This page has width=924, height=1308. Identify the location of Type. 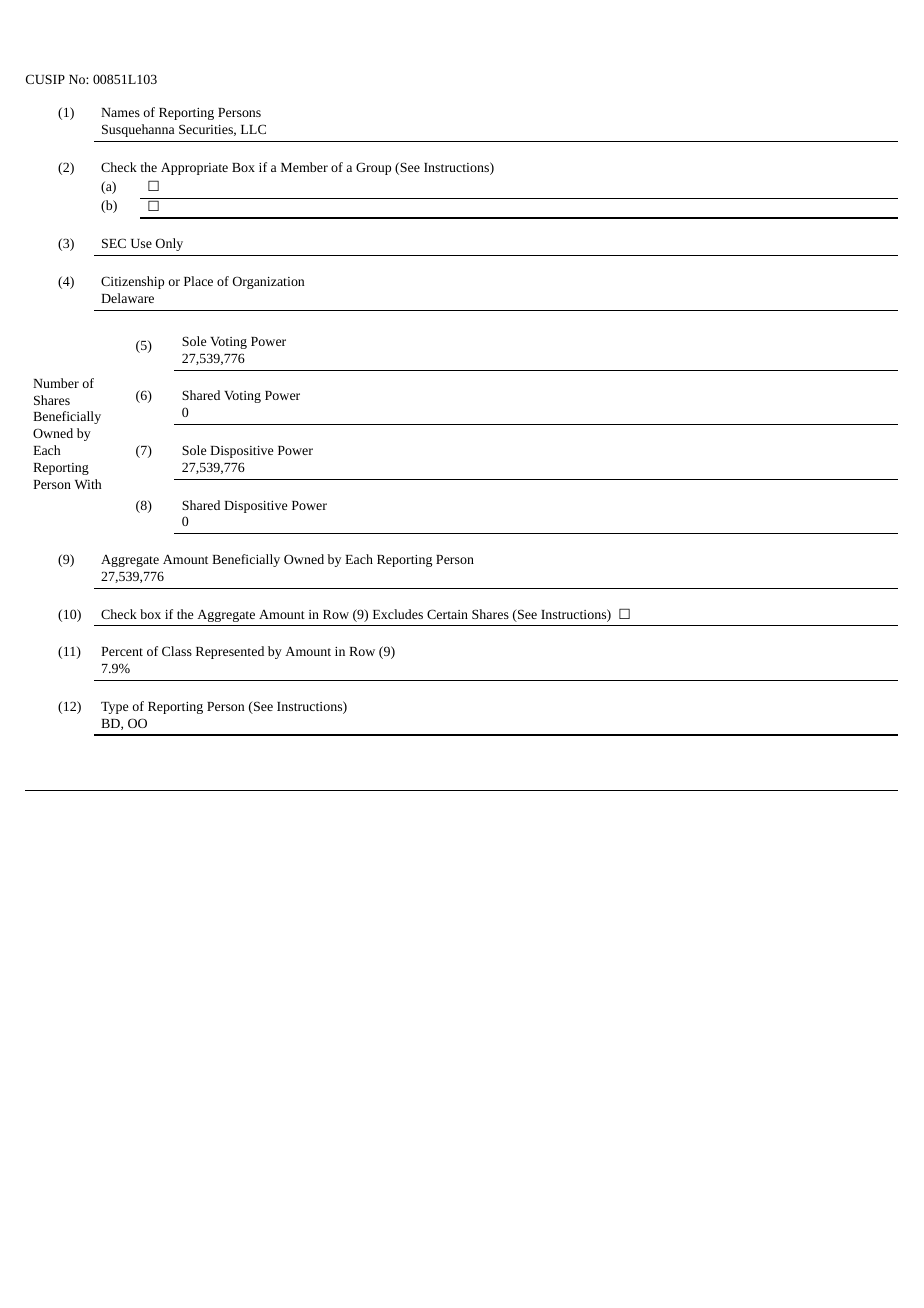
(114, 708).
